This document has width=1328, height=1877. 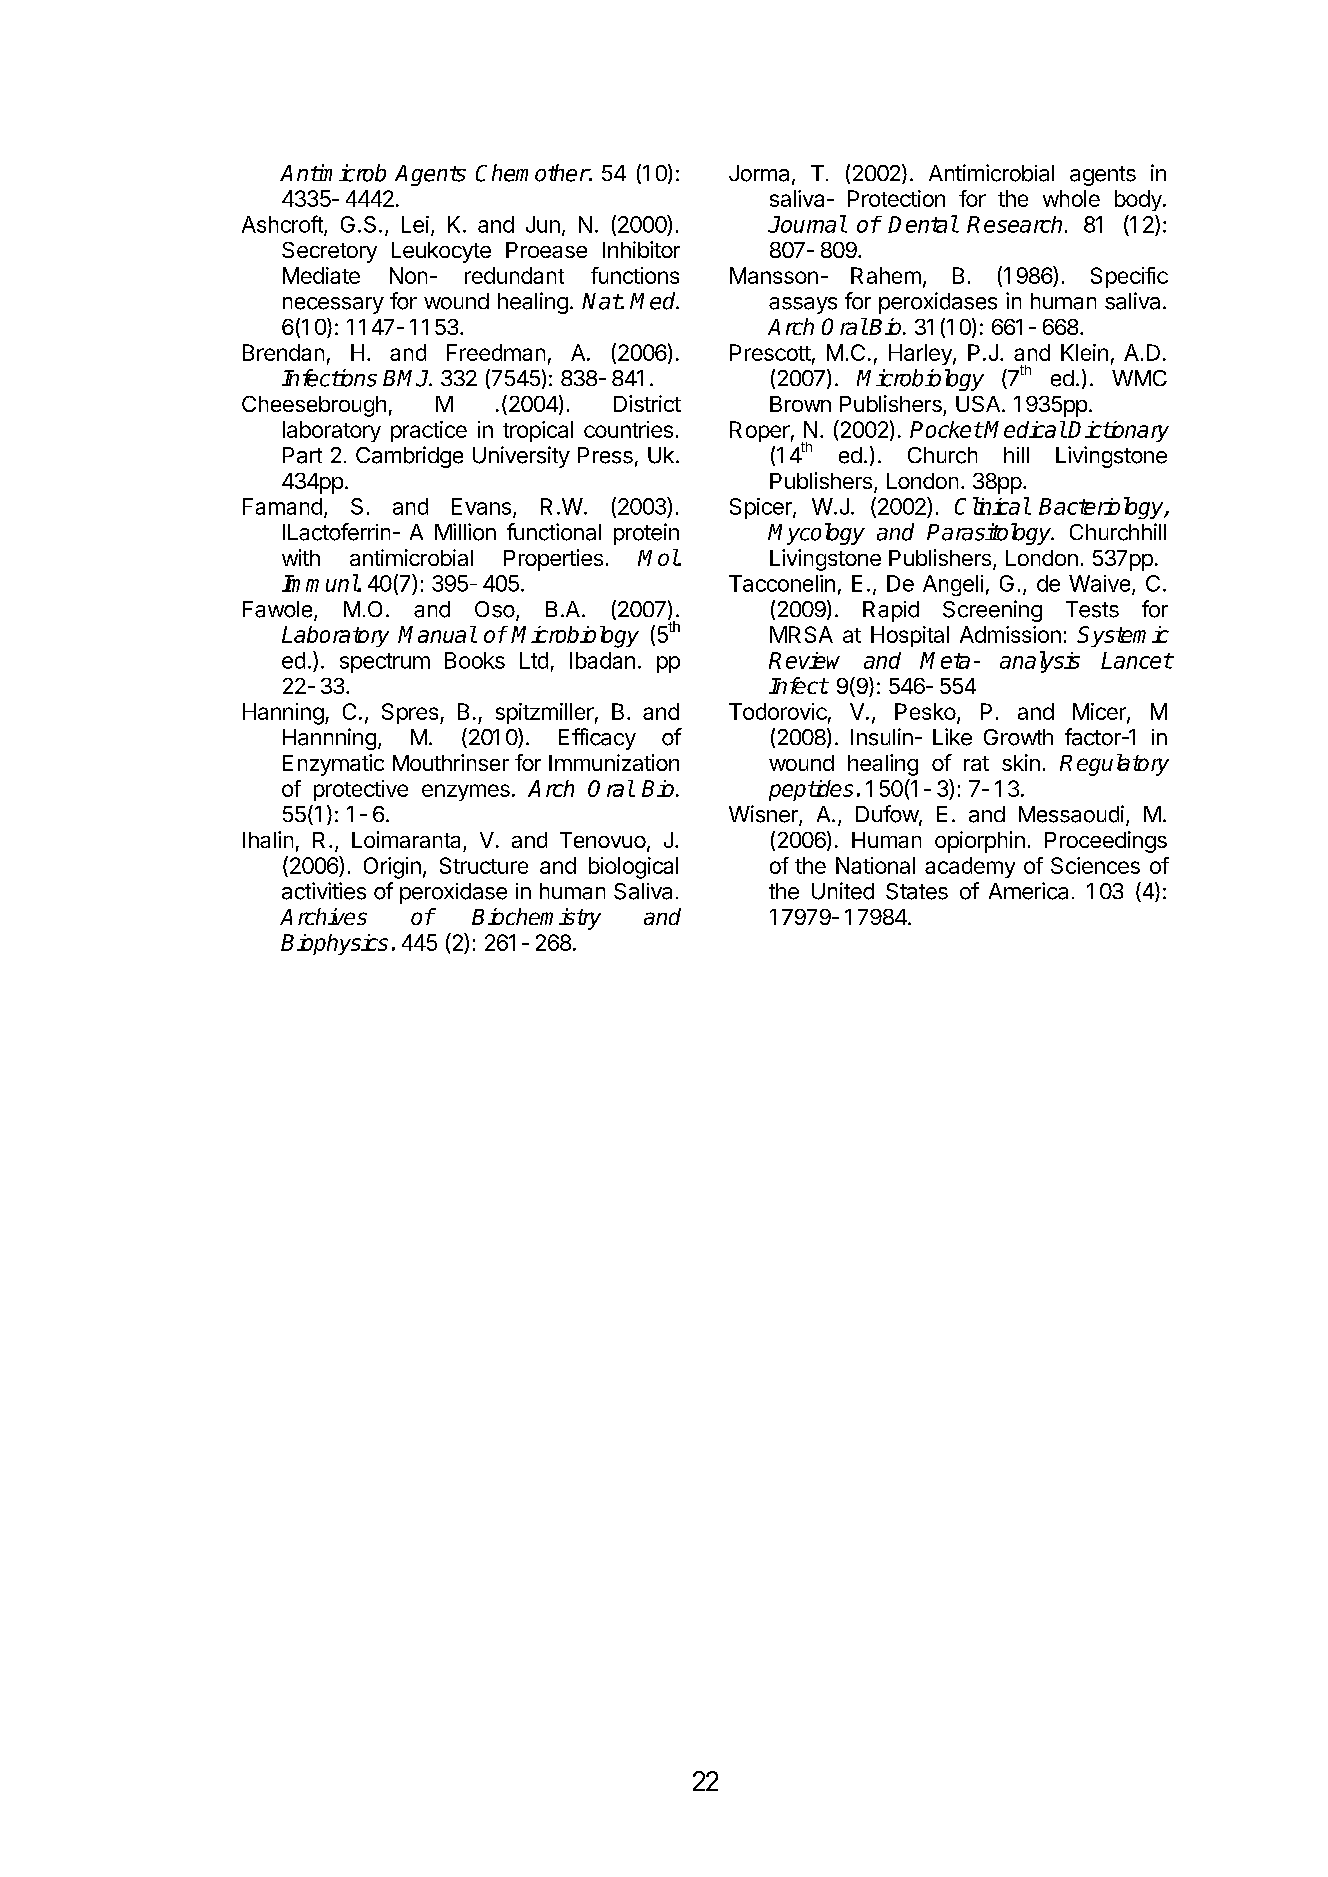 I want to click on Jorma, so click(x=759, y=173).
